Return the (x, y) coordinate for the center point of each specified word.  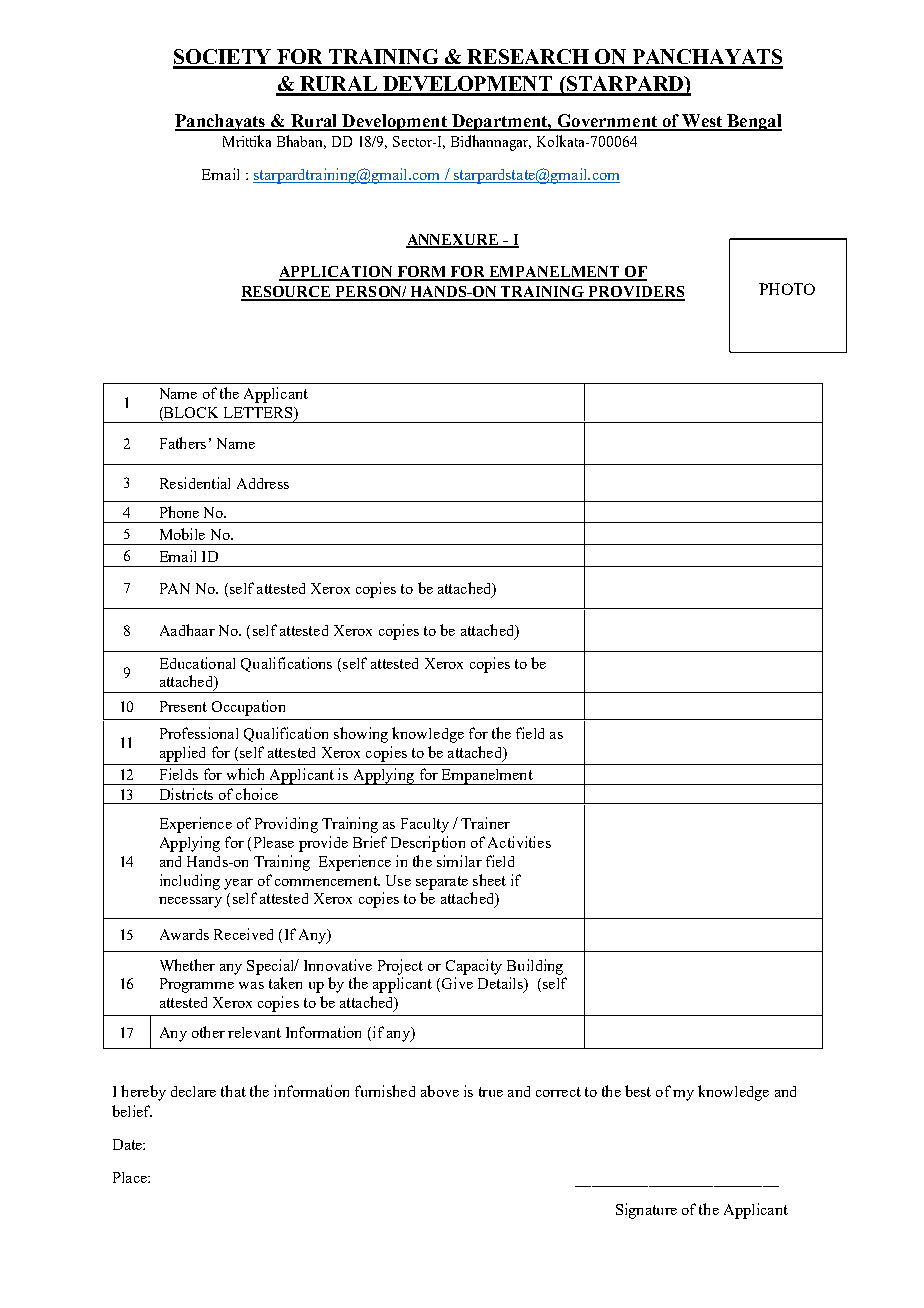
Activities (519, 842)
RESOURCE (287, 293)
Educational (197, 663)
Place (131, 1177)
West (702, 122)
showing (361, 735)
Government (607, 122)
